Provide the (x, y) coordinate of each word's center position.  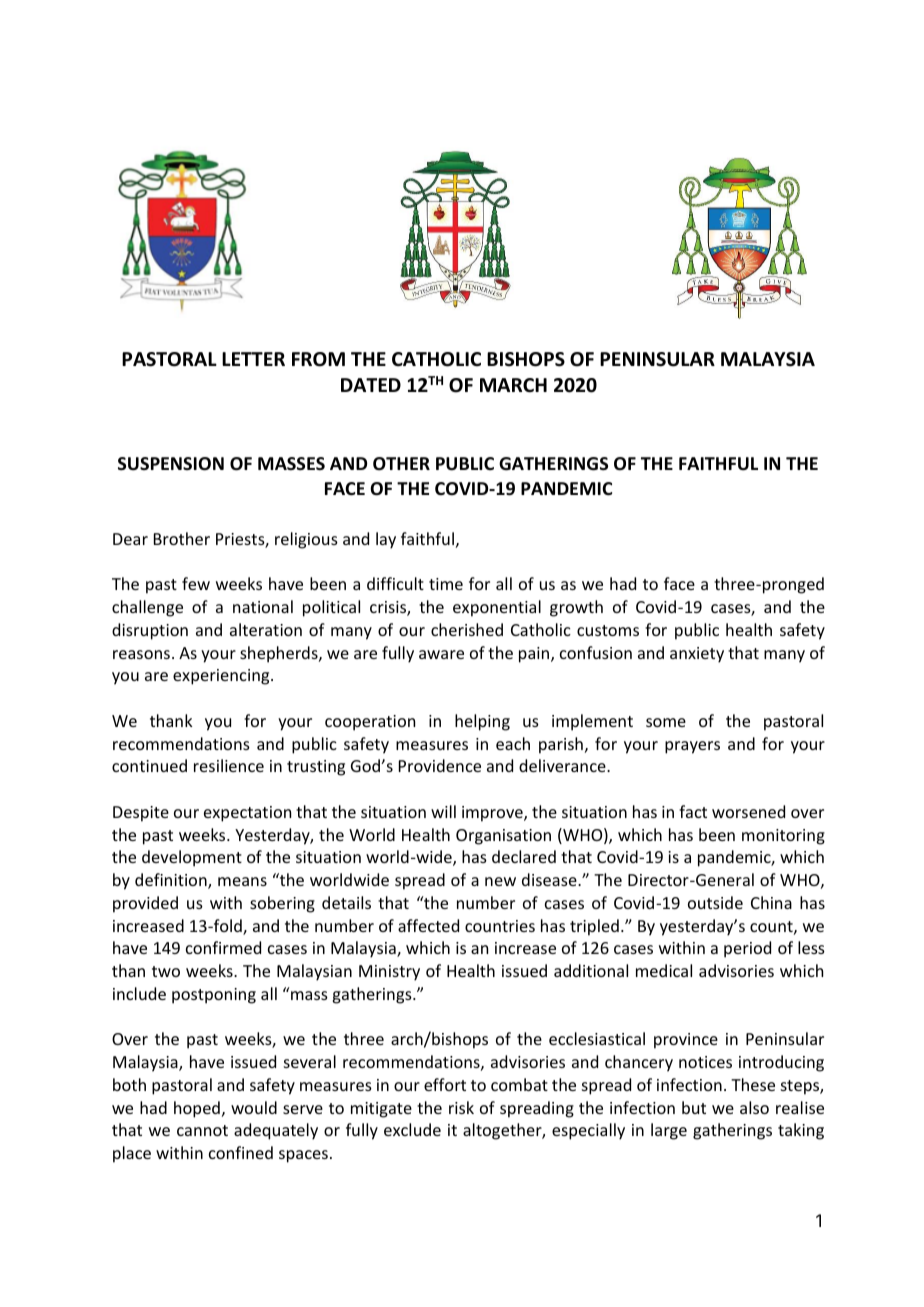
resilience (229, 765)
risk (461, 1107)
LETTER (253, 359)
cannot (202, 1130)
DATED (371, 385)
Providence (440, 765)
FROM (318, 359)
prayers (692, 747)
